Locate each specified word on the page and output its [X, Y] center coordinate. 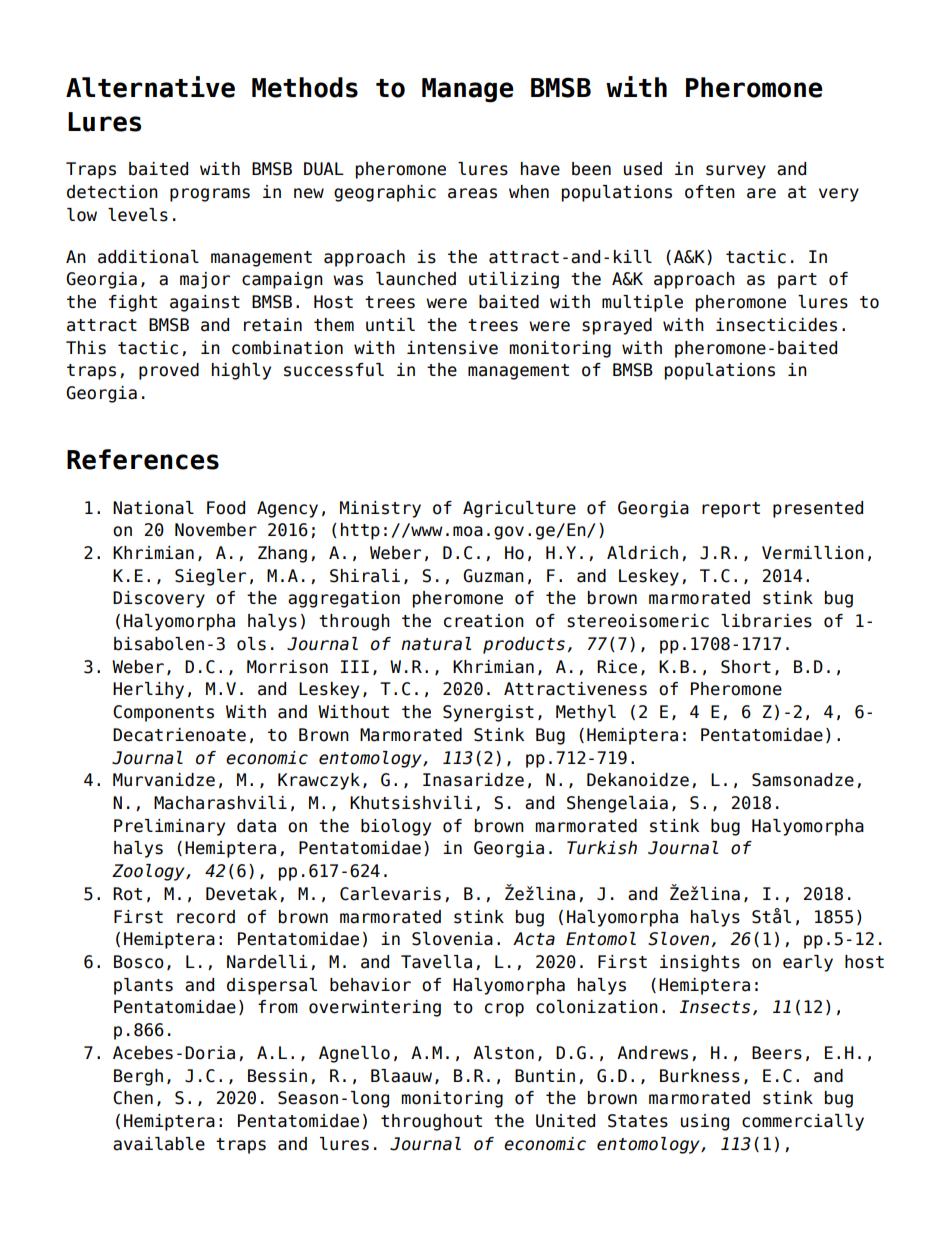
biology [396, 827]
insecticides [776, 325]
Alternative [150, 87]
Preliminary [169, 827]
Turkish [602, 848]
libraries [766, 621]
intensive [452, 348]
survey [736, 172]
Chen [133, 1098]
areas [472, 193]
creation [484, 621]
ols [251, 644]
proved [169, 371]
